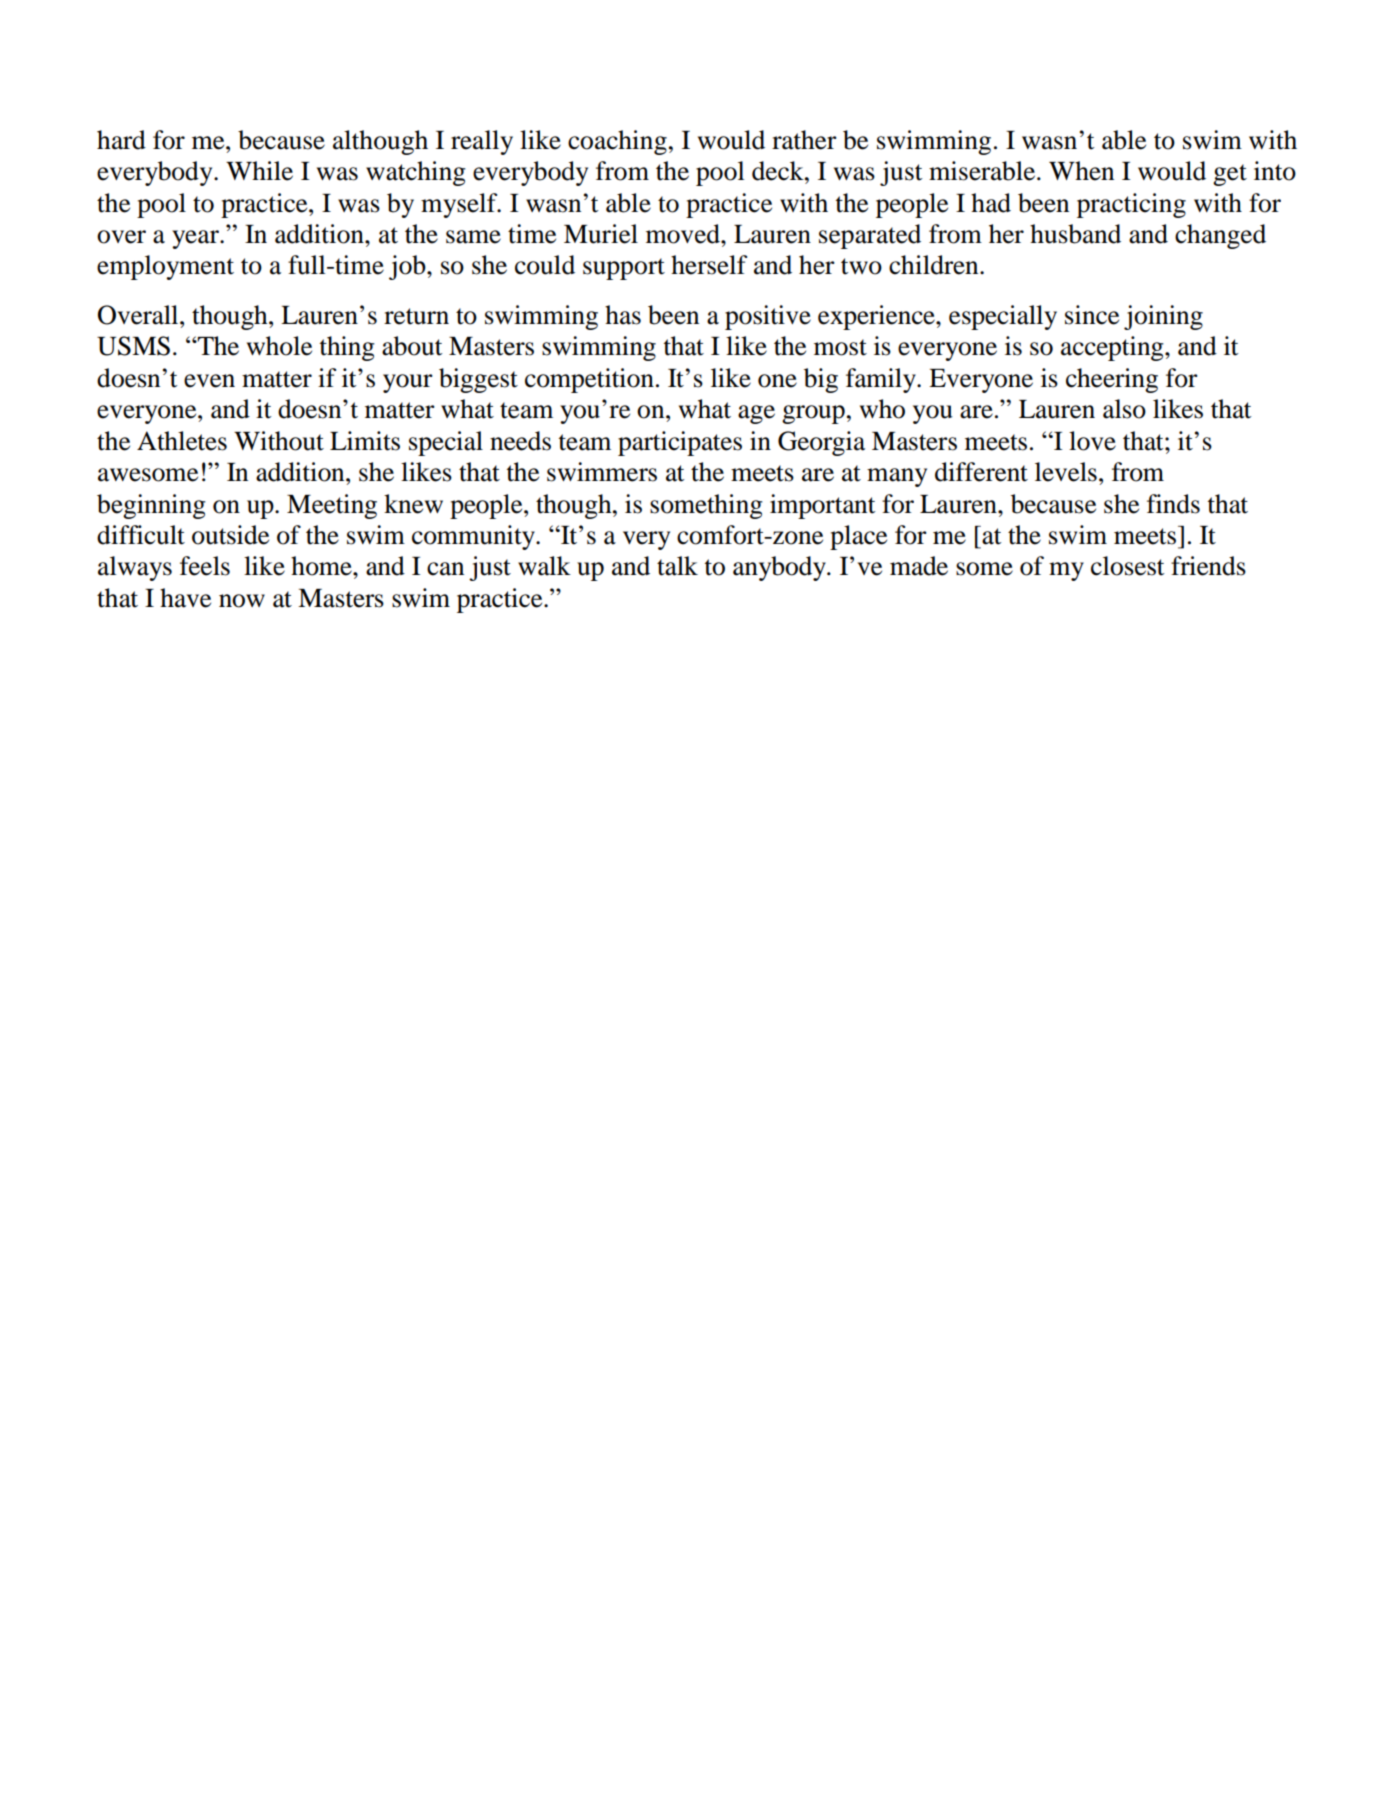  I want to click on cheering, so click(1112, 380).
